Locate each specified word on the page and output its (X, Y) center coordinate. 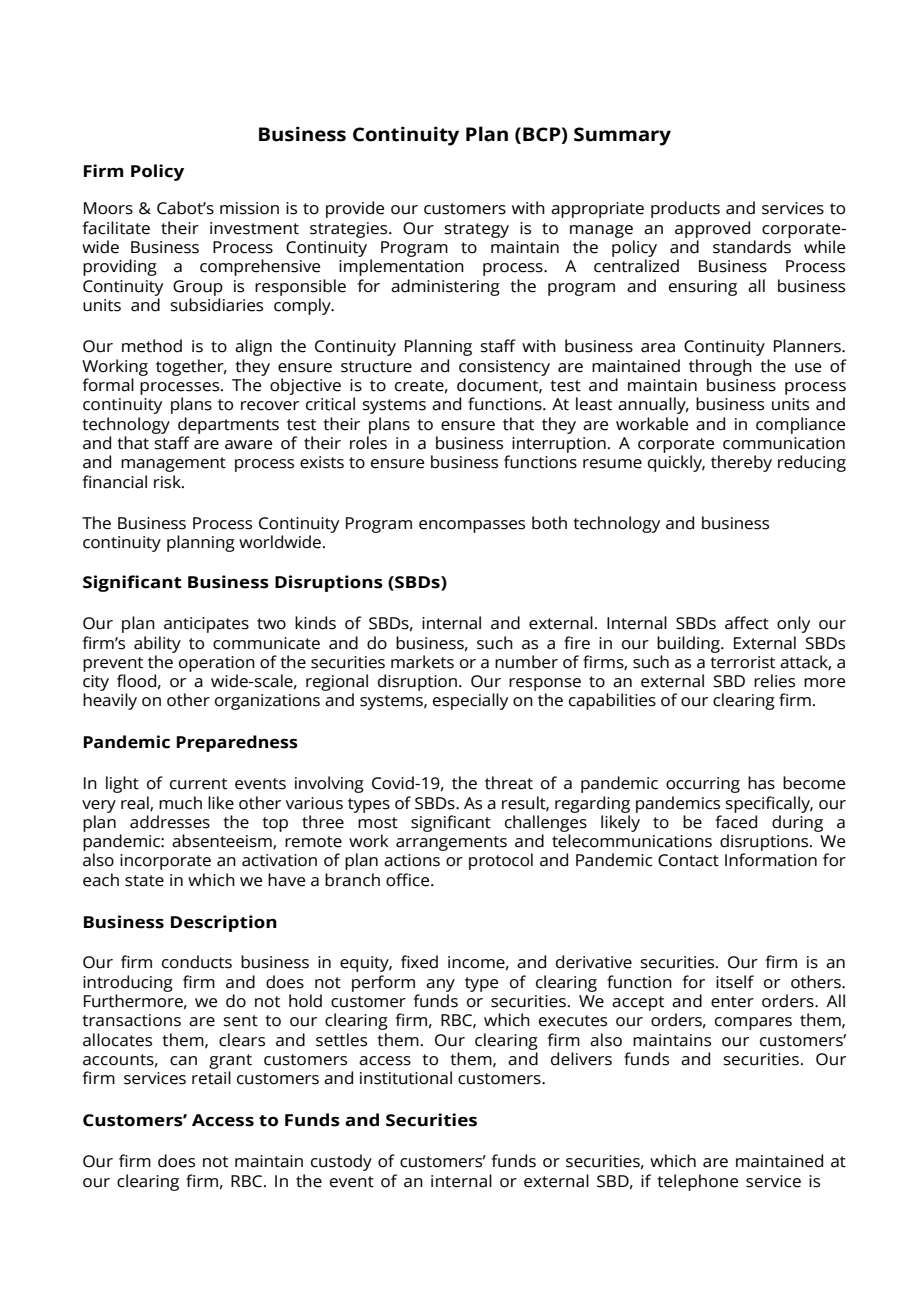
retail (211, 1078)
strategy (476, 230)
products (685, 209)
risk (168, 482)
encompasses (472, 526)
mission (249, 208)
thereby (741, 463)
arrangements (451, 843)
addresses (170, 822)
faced (736, 822)
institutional (406, 1078)
